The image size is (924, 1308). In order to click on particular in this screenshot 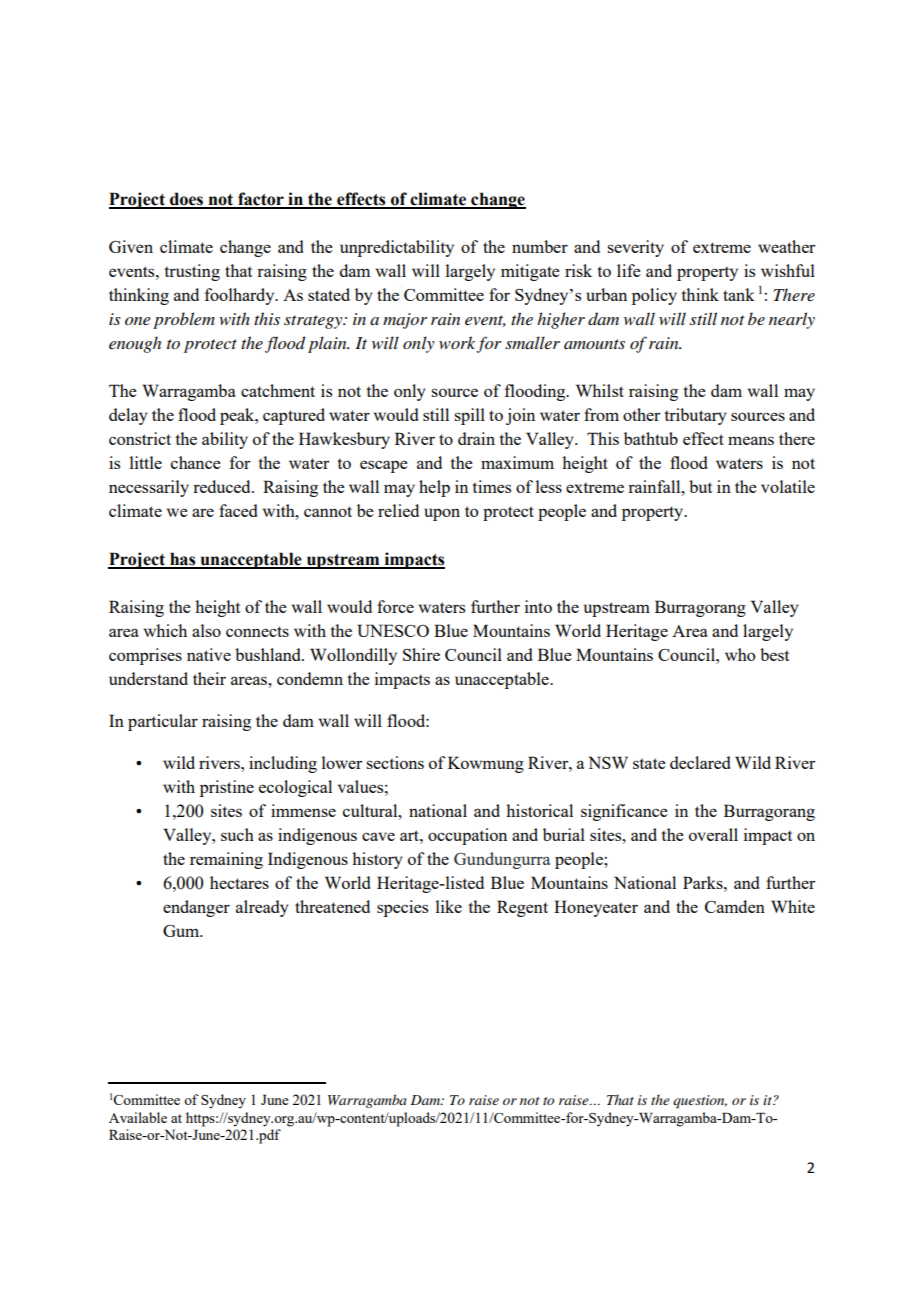, I will do `click(163, 722)`.
